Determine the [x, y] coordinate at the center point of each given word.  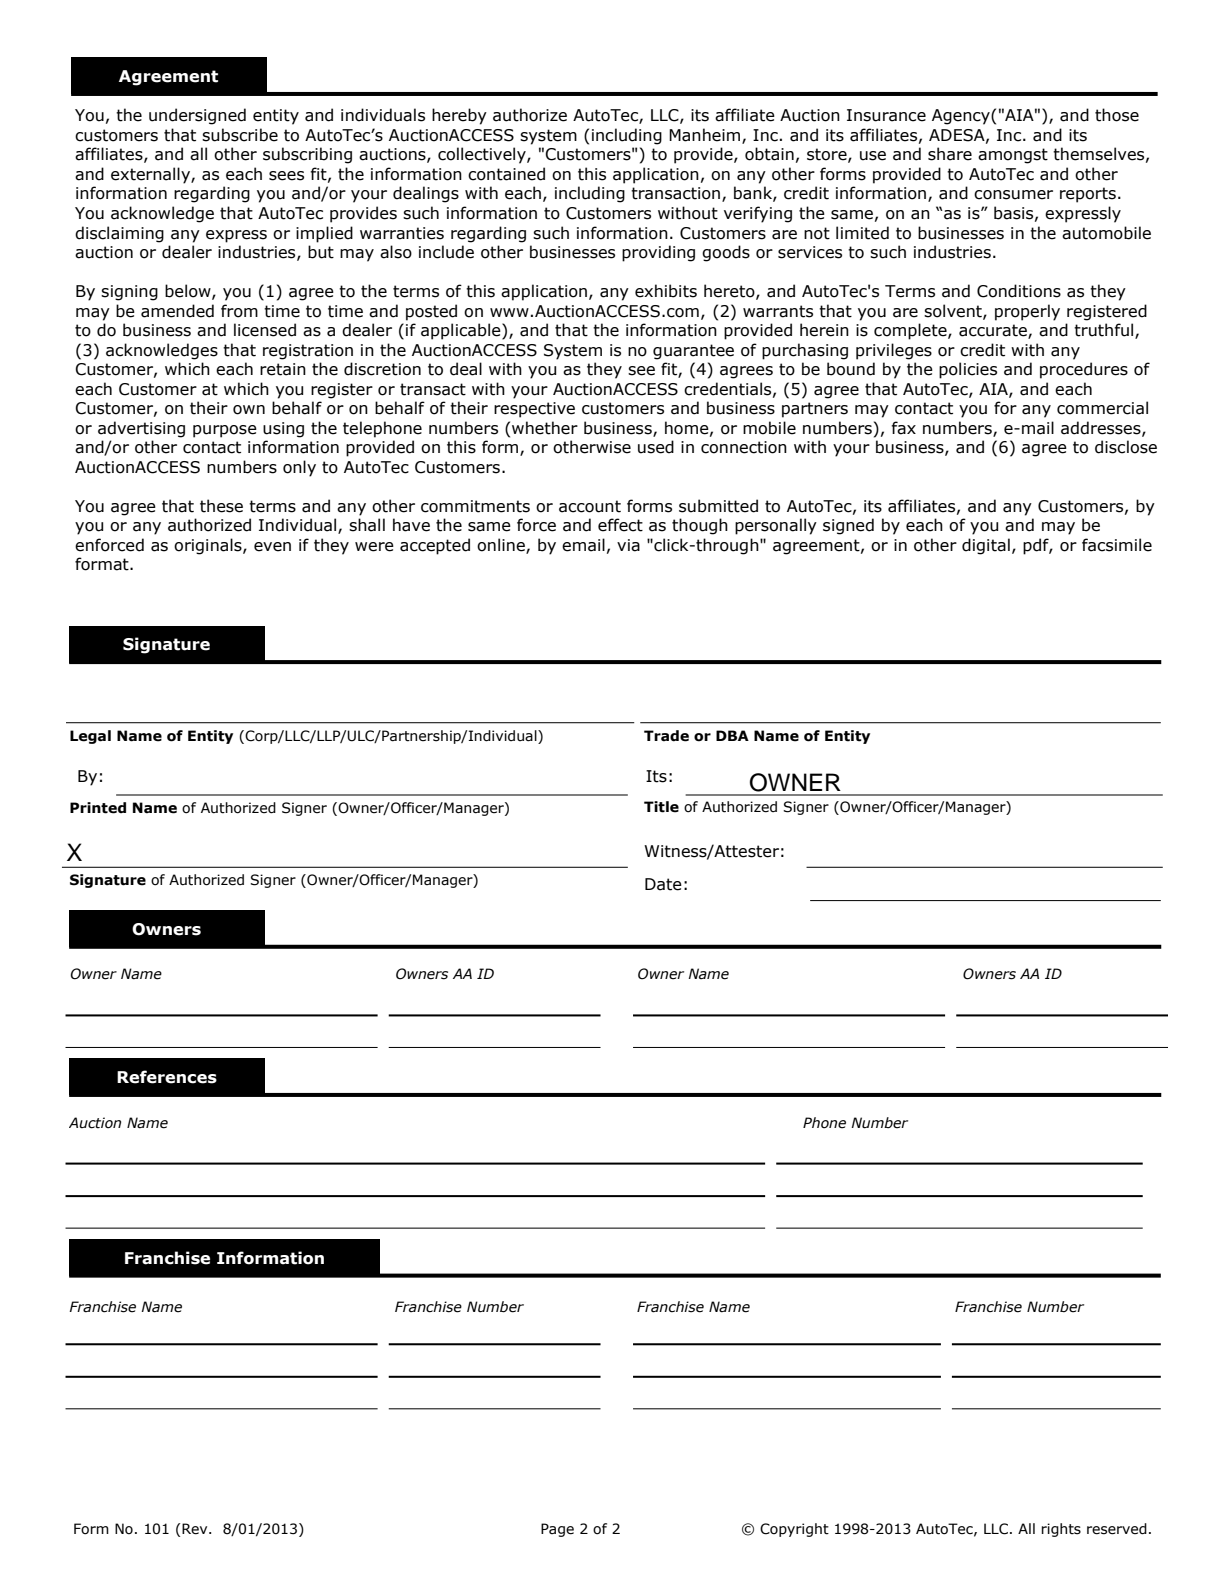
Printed [98, 808]
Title [661, 807]
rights [1061, 1530]
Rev [196, 1529]
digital [986, 546]
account [590, 506]
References [167, 1077]
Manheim [706, 136]
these [221, 506]
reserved [1117, 1529]
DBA [732, 735]
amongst [1013, 156]
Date [663, 884]
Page [557, 1530]
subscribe [240, 135]
